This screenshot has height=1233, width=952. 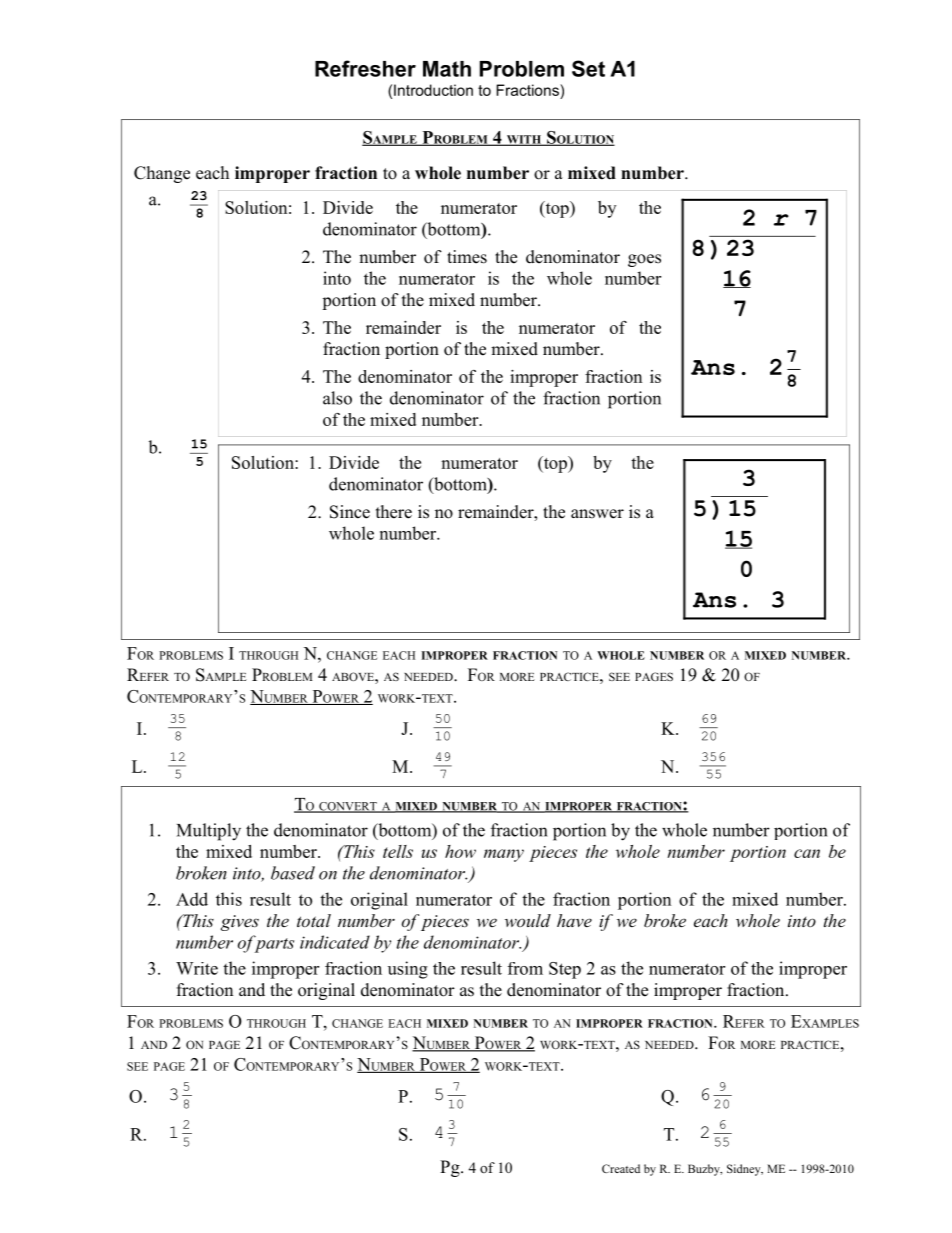 What do you see at coordinates (350, 512) in the screenshot?
I see `Since` at bounding box center [350, 512].
